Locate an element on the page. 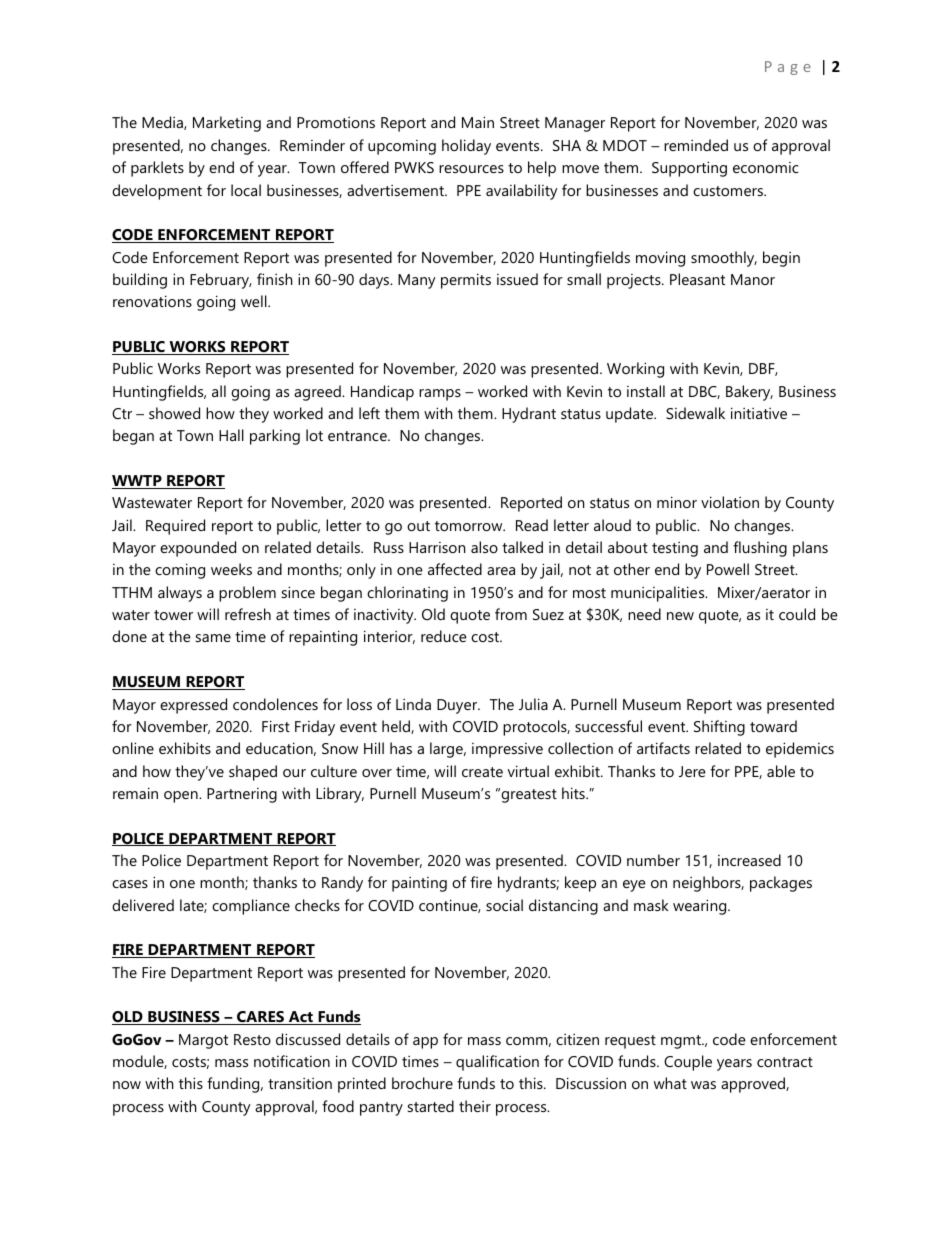  renovations is located at coordinates (152, 301).
